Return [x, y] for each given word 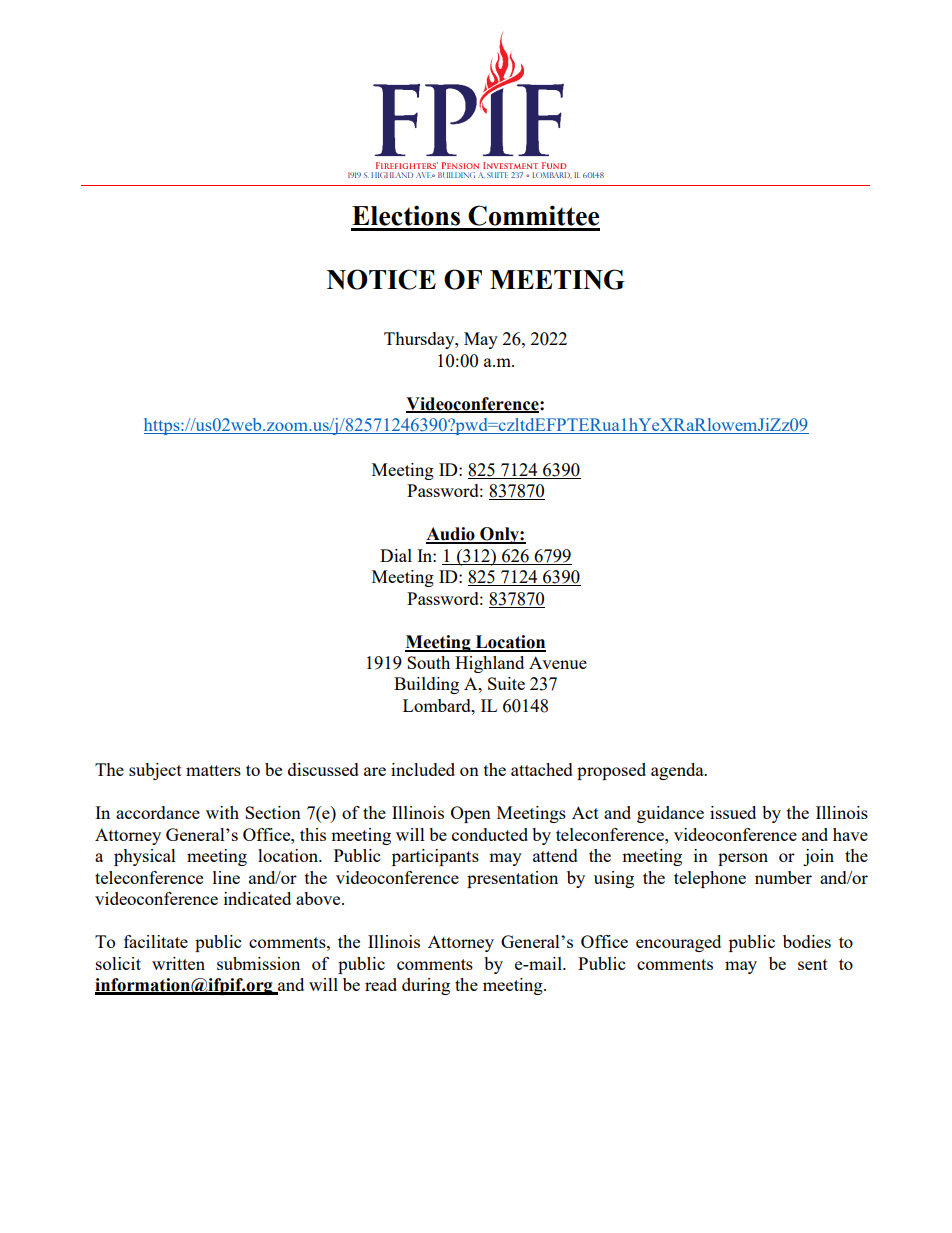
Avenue [558, 662]
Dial [396, 555]
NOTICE [381, 279]
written [178, 963]
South [428, 662]
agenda [678, 771]
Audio [451, 535]
